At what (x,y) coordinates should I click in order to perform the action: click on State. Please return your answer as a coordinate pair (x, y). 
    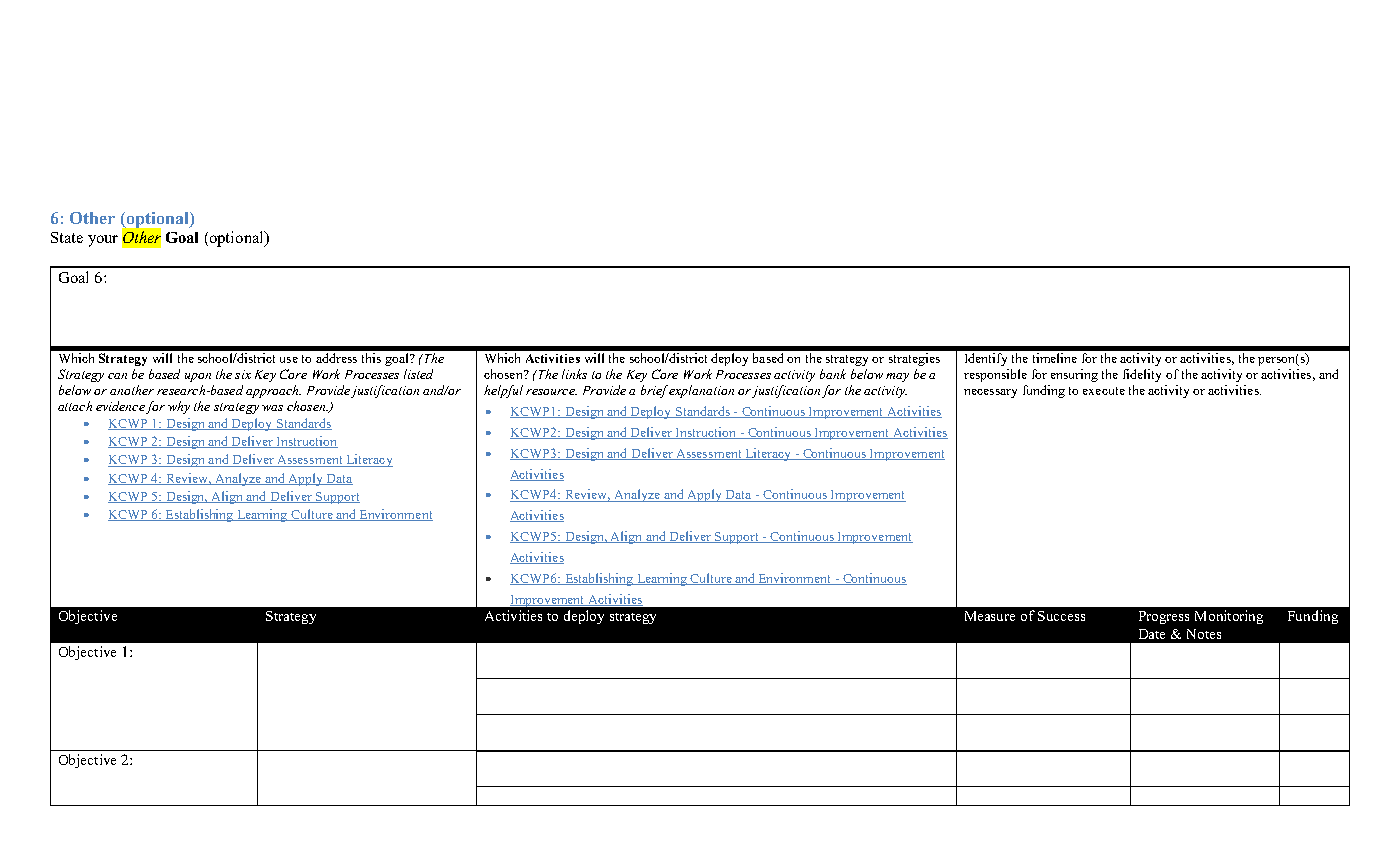
    Looking at the image, I should click on (67, 237).
